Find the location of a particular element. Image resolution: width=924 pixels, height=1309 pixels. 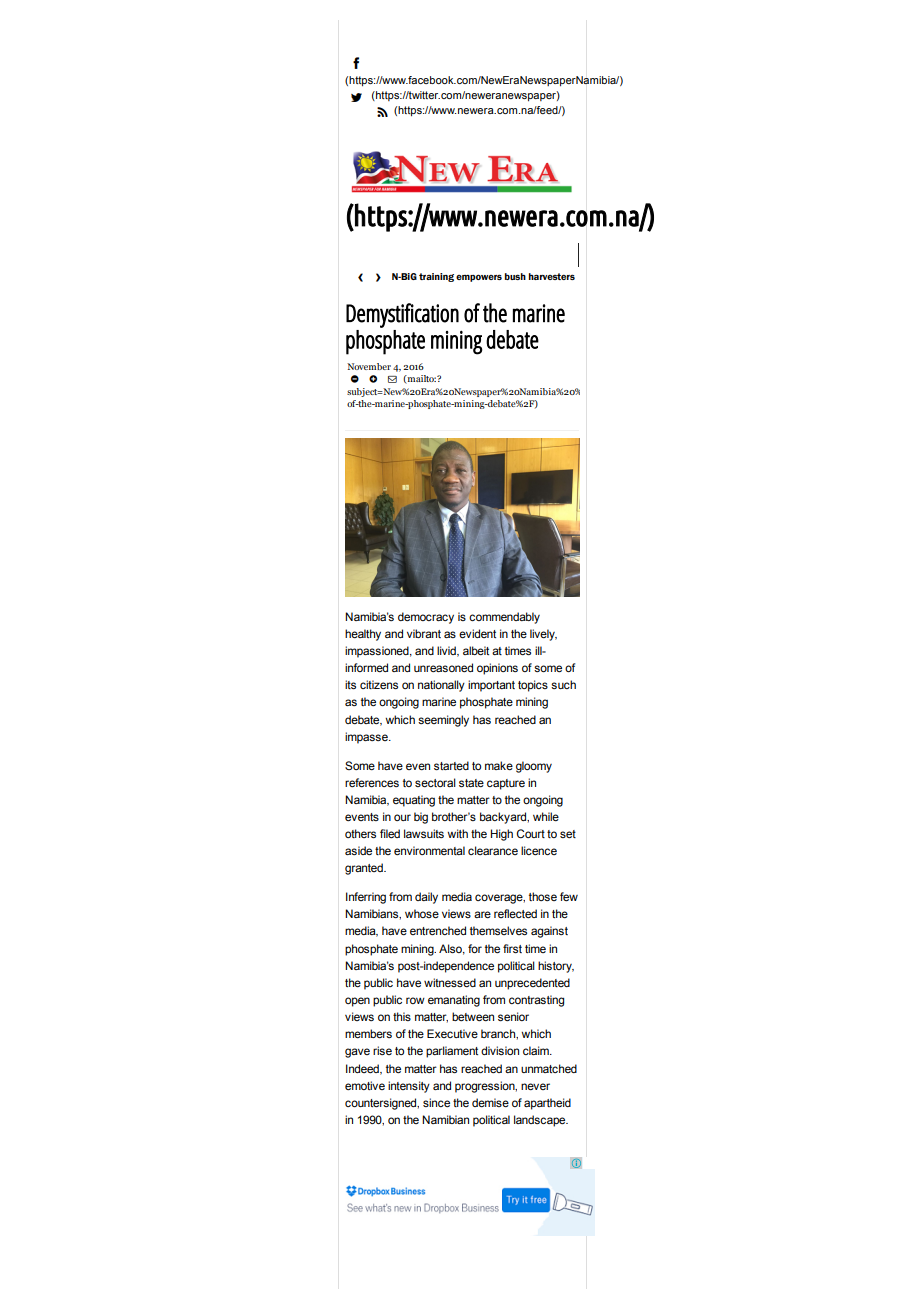

with is located at coordinates (457, 833).
